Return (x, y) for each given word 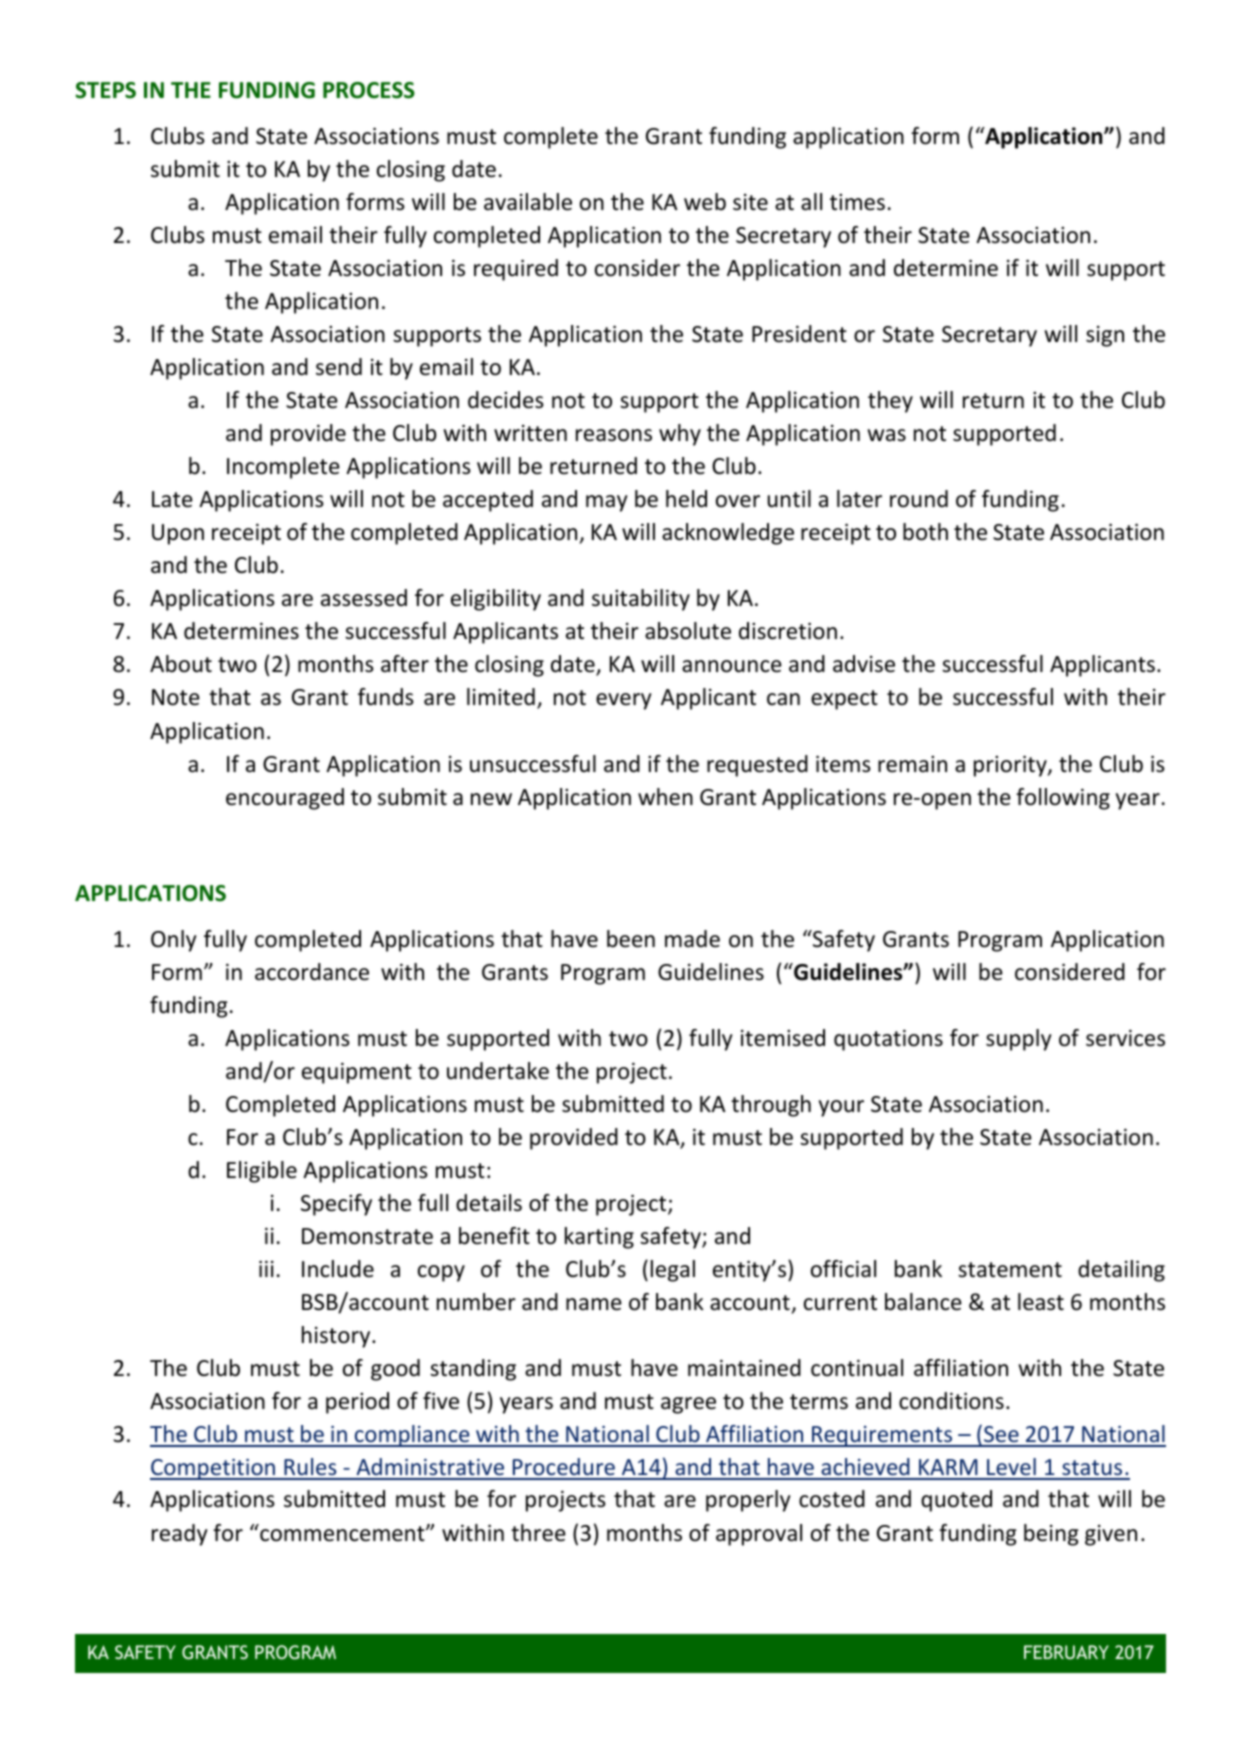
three (538, 1533)
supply (1019, 1040)
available (528, 202)
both (925, 532)
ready (180, 1535)
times (857, 202)
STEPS (105, 90)
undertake (498, 1071)
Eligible (262, 1172)
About (181, 664)
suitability (641, 600)
